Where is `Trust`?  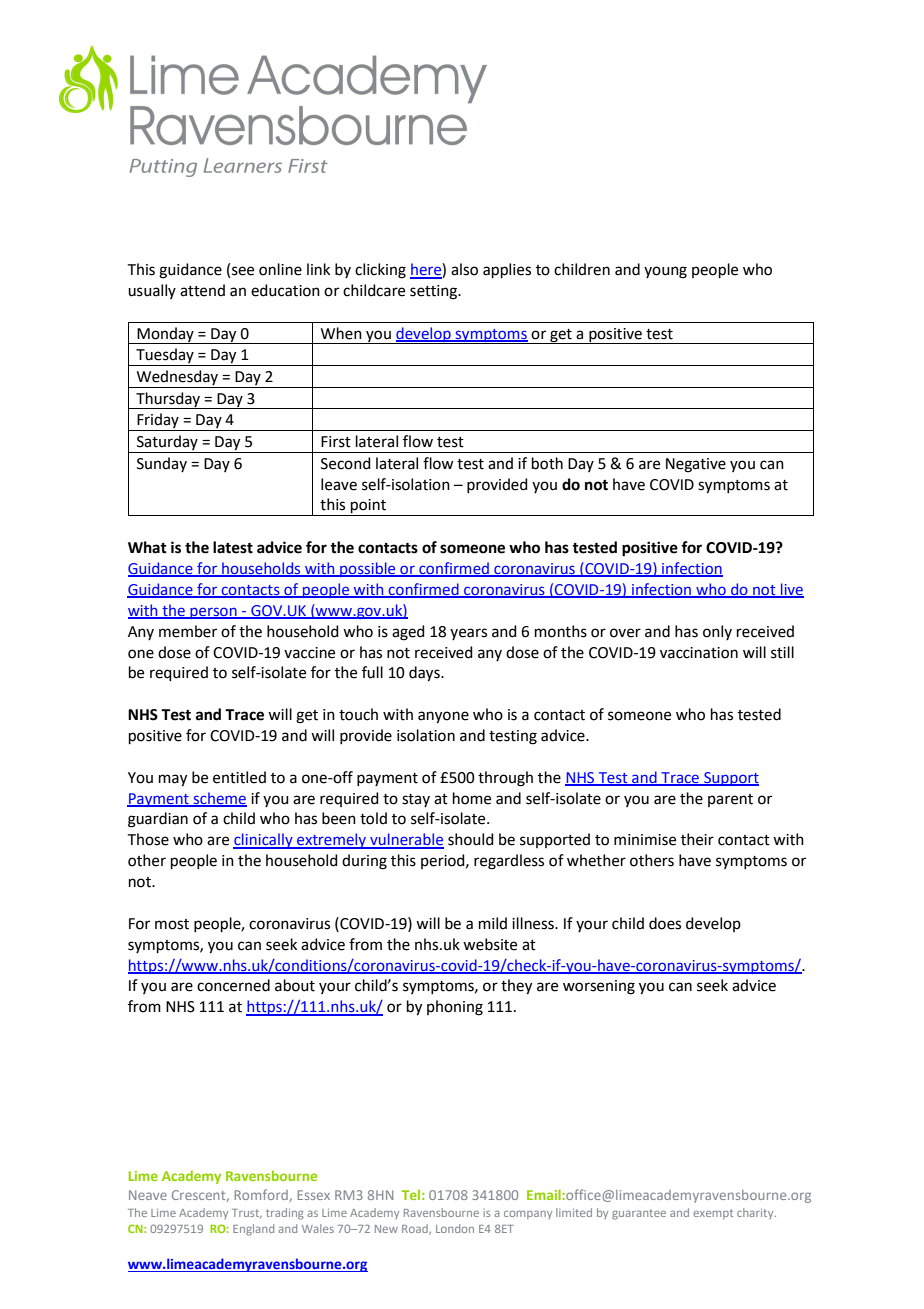 Trust is located at coordinates (247, 1214).
